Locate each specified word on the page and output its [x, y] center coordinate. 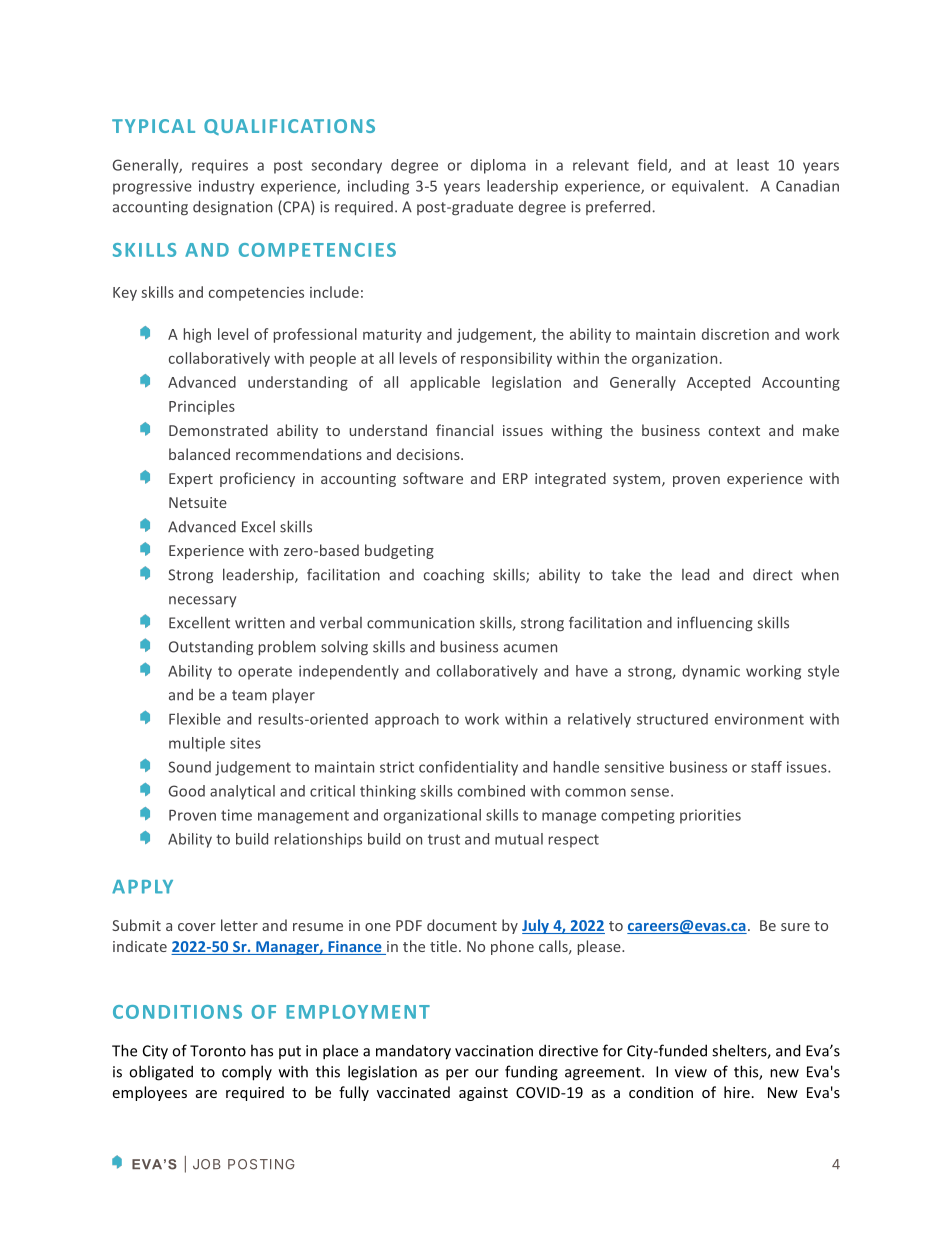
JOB [207, 1164]
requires [220, 166]
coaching [454, 576]
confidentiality [468, 768]
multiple [197, 744]
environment [759, 719]
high [197, 335]
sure [795, 927]
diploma [498, 166]
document [462, 925]
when [820, 575]
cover [197, 927]
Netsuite [198, 502]
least [753, 165]
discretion [735, 334]
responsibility [506, 359]
